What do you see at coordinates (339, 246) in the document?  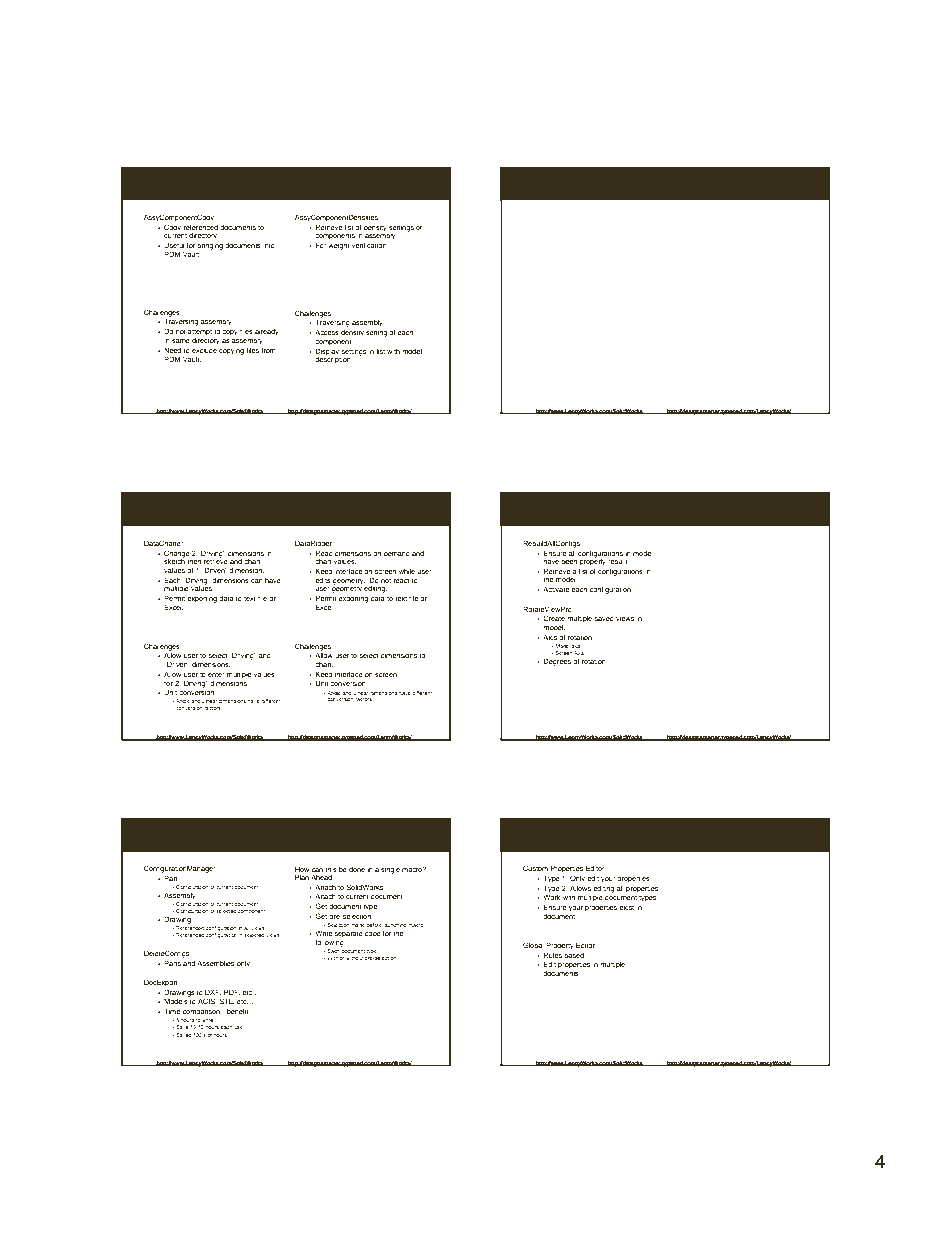 I see `weight` at bounding box center [339, 246].
